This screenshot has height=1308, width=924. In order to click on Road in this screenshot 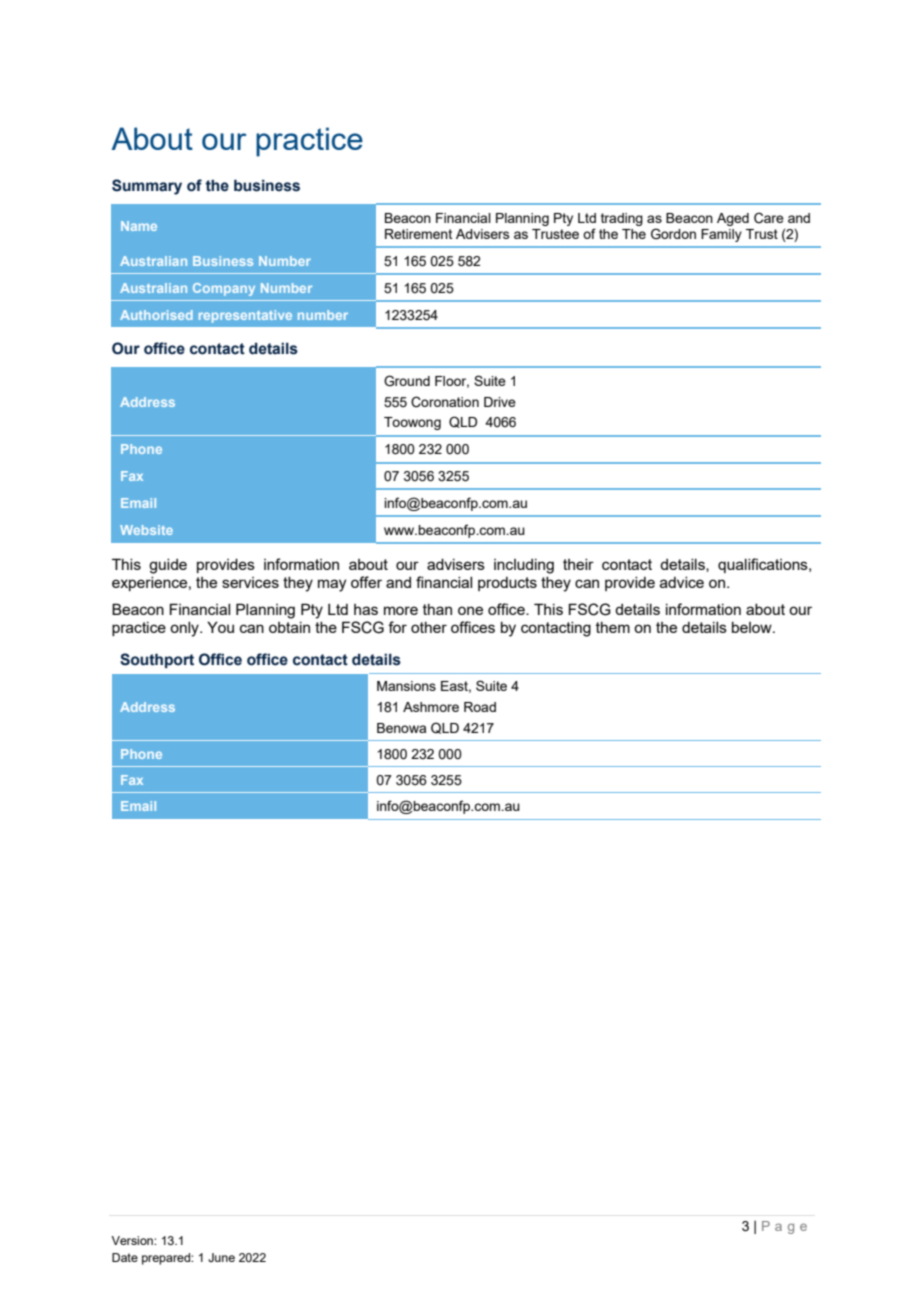, I will do `click(480, 707)`.
